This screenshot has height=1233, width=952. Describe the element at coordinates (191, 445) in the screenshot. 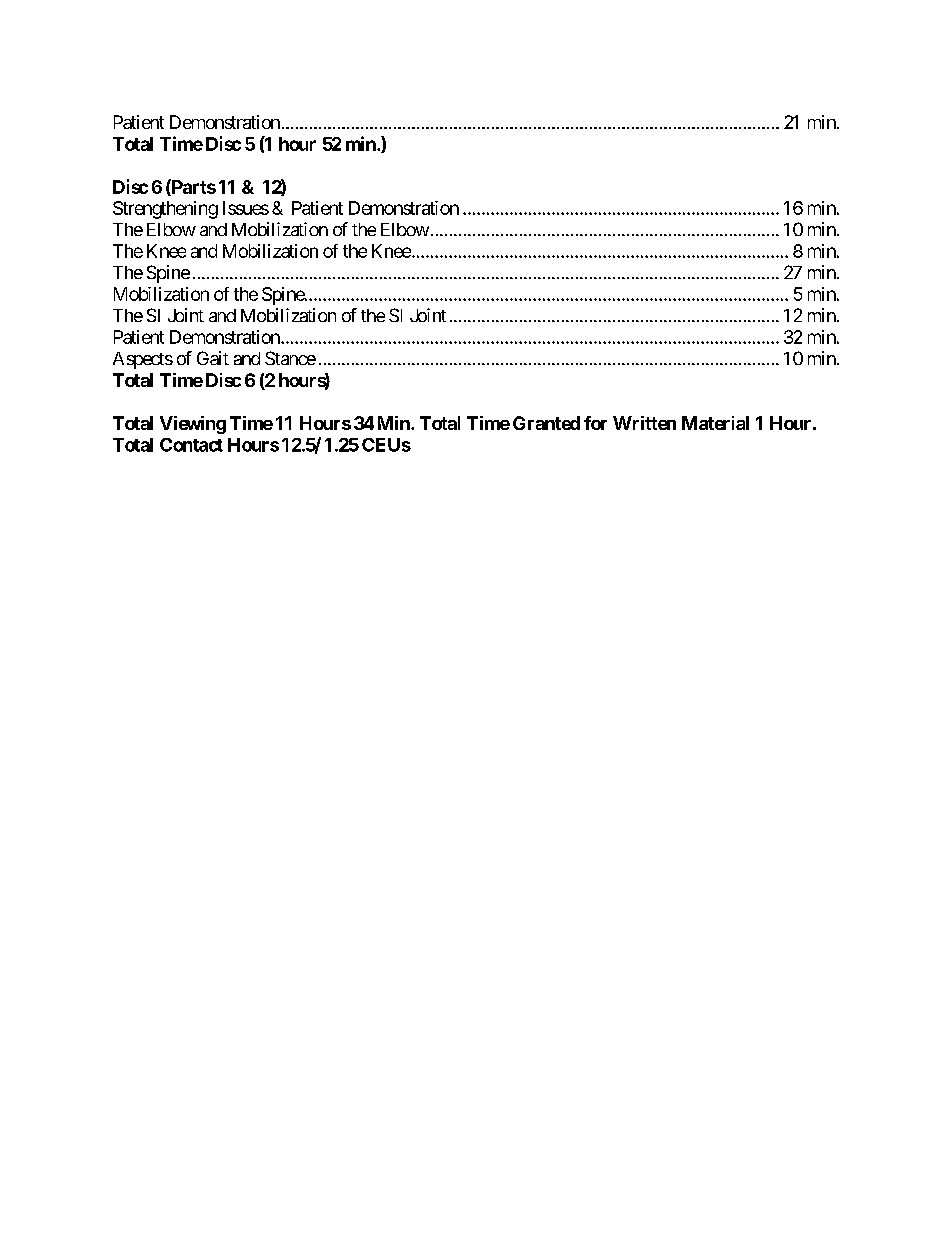

I see `Contact` at that location.
